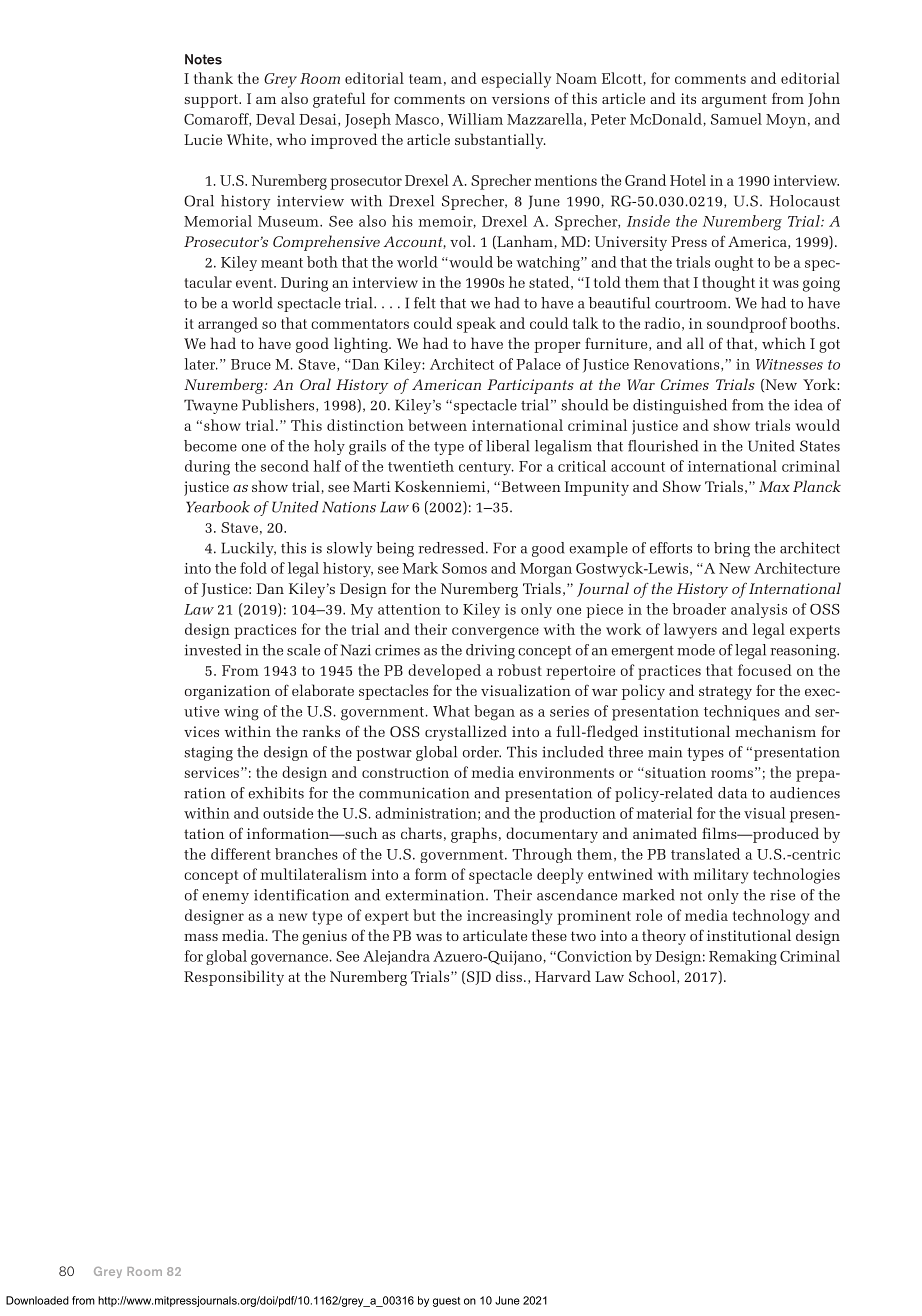 This screenshot has height=1316, width=922. Describe the element at coordinates (725, 693) in the screenshot. I see `strategy` at that location.
